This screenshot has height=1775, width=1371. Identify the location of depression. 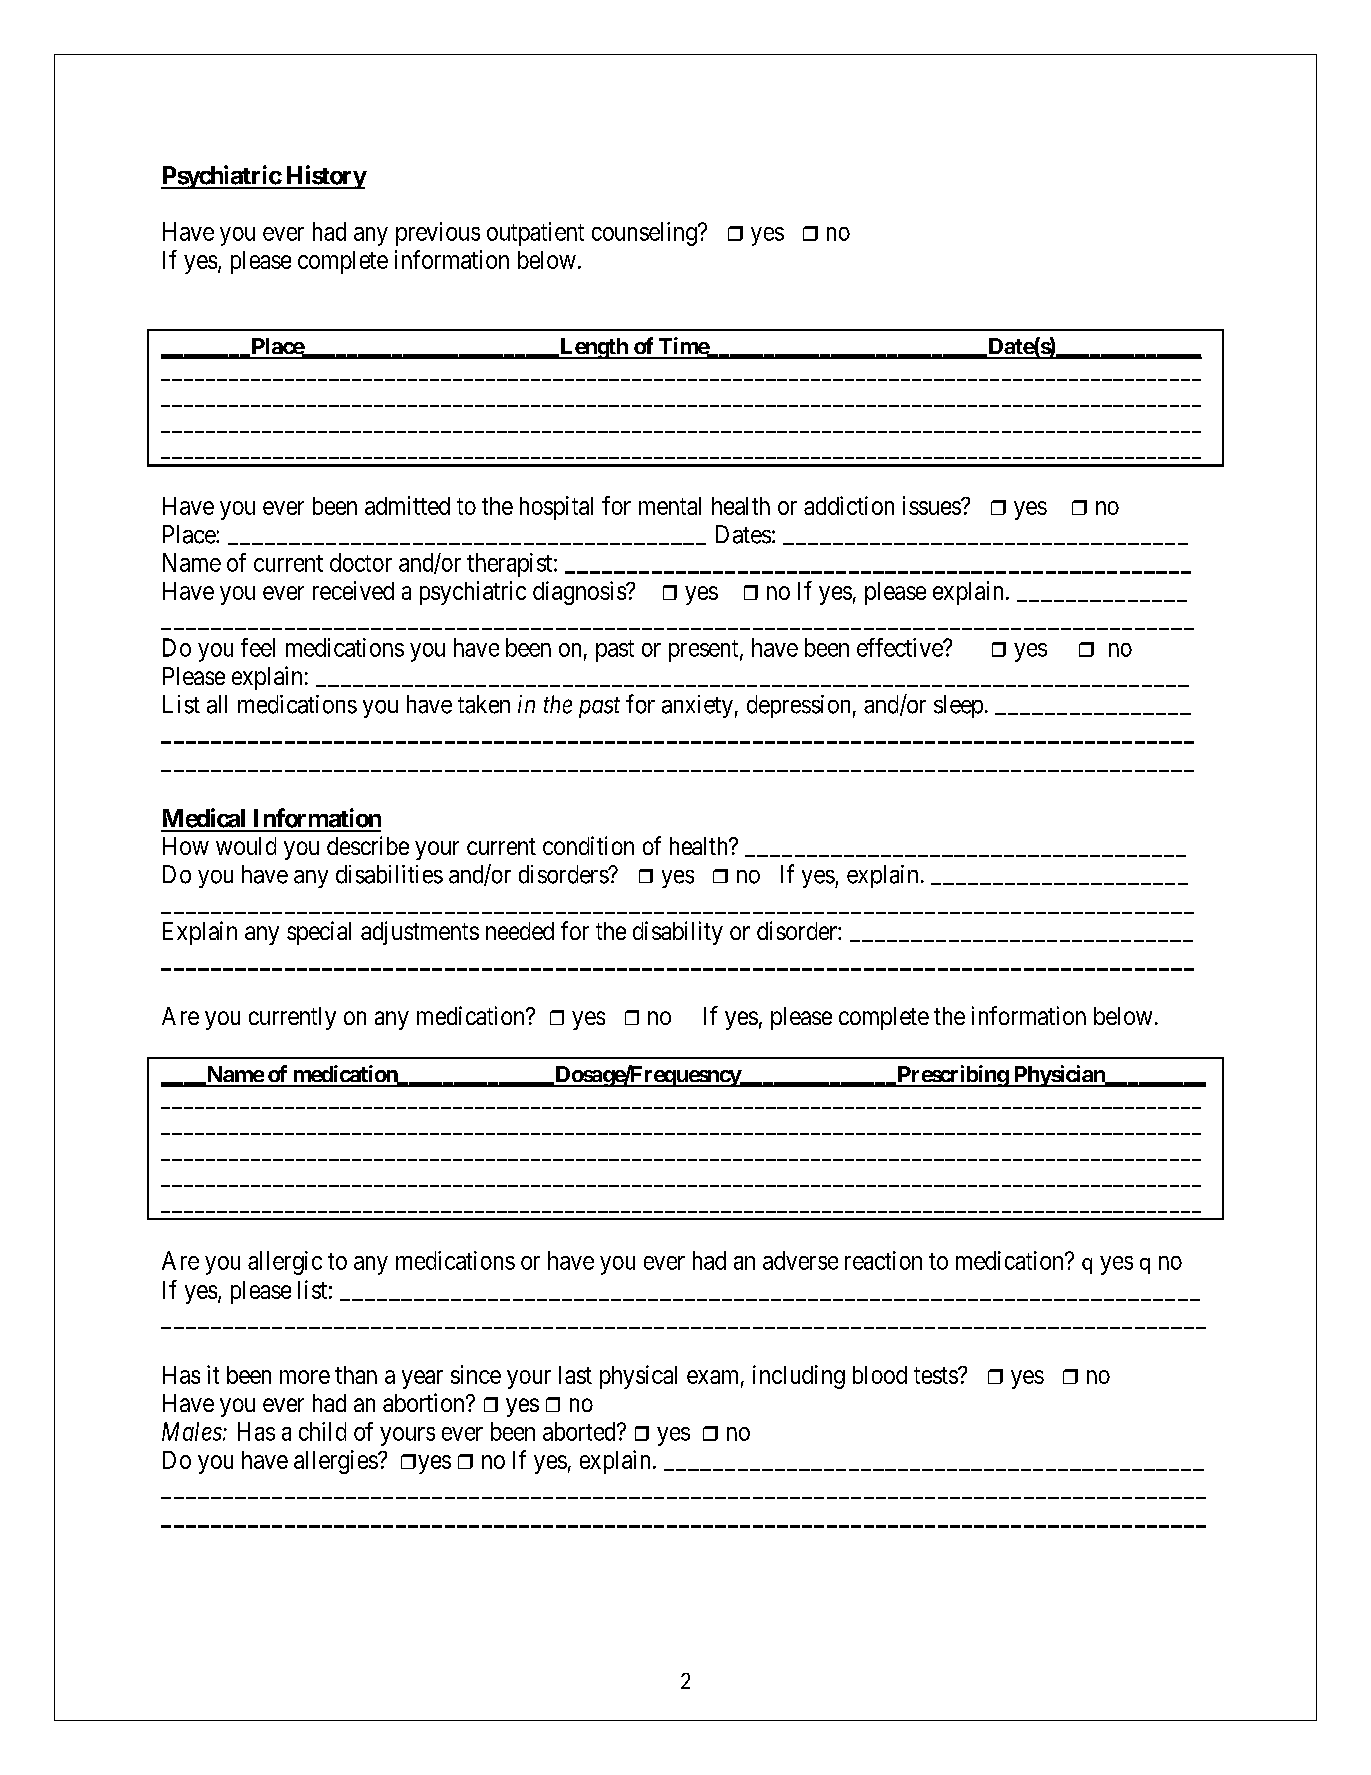
(798, 706).
